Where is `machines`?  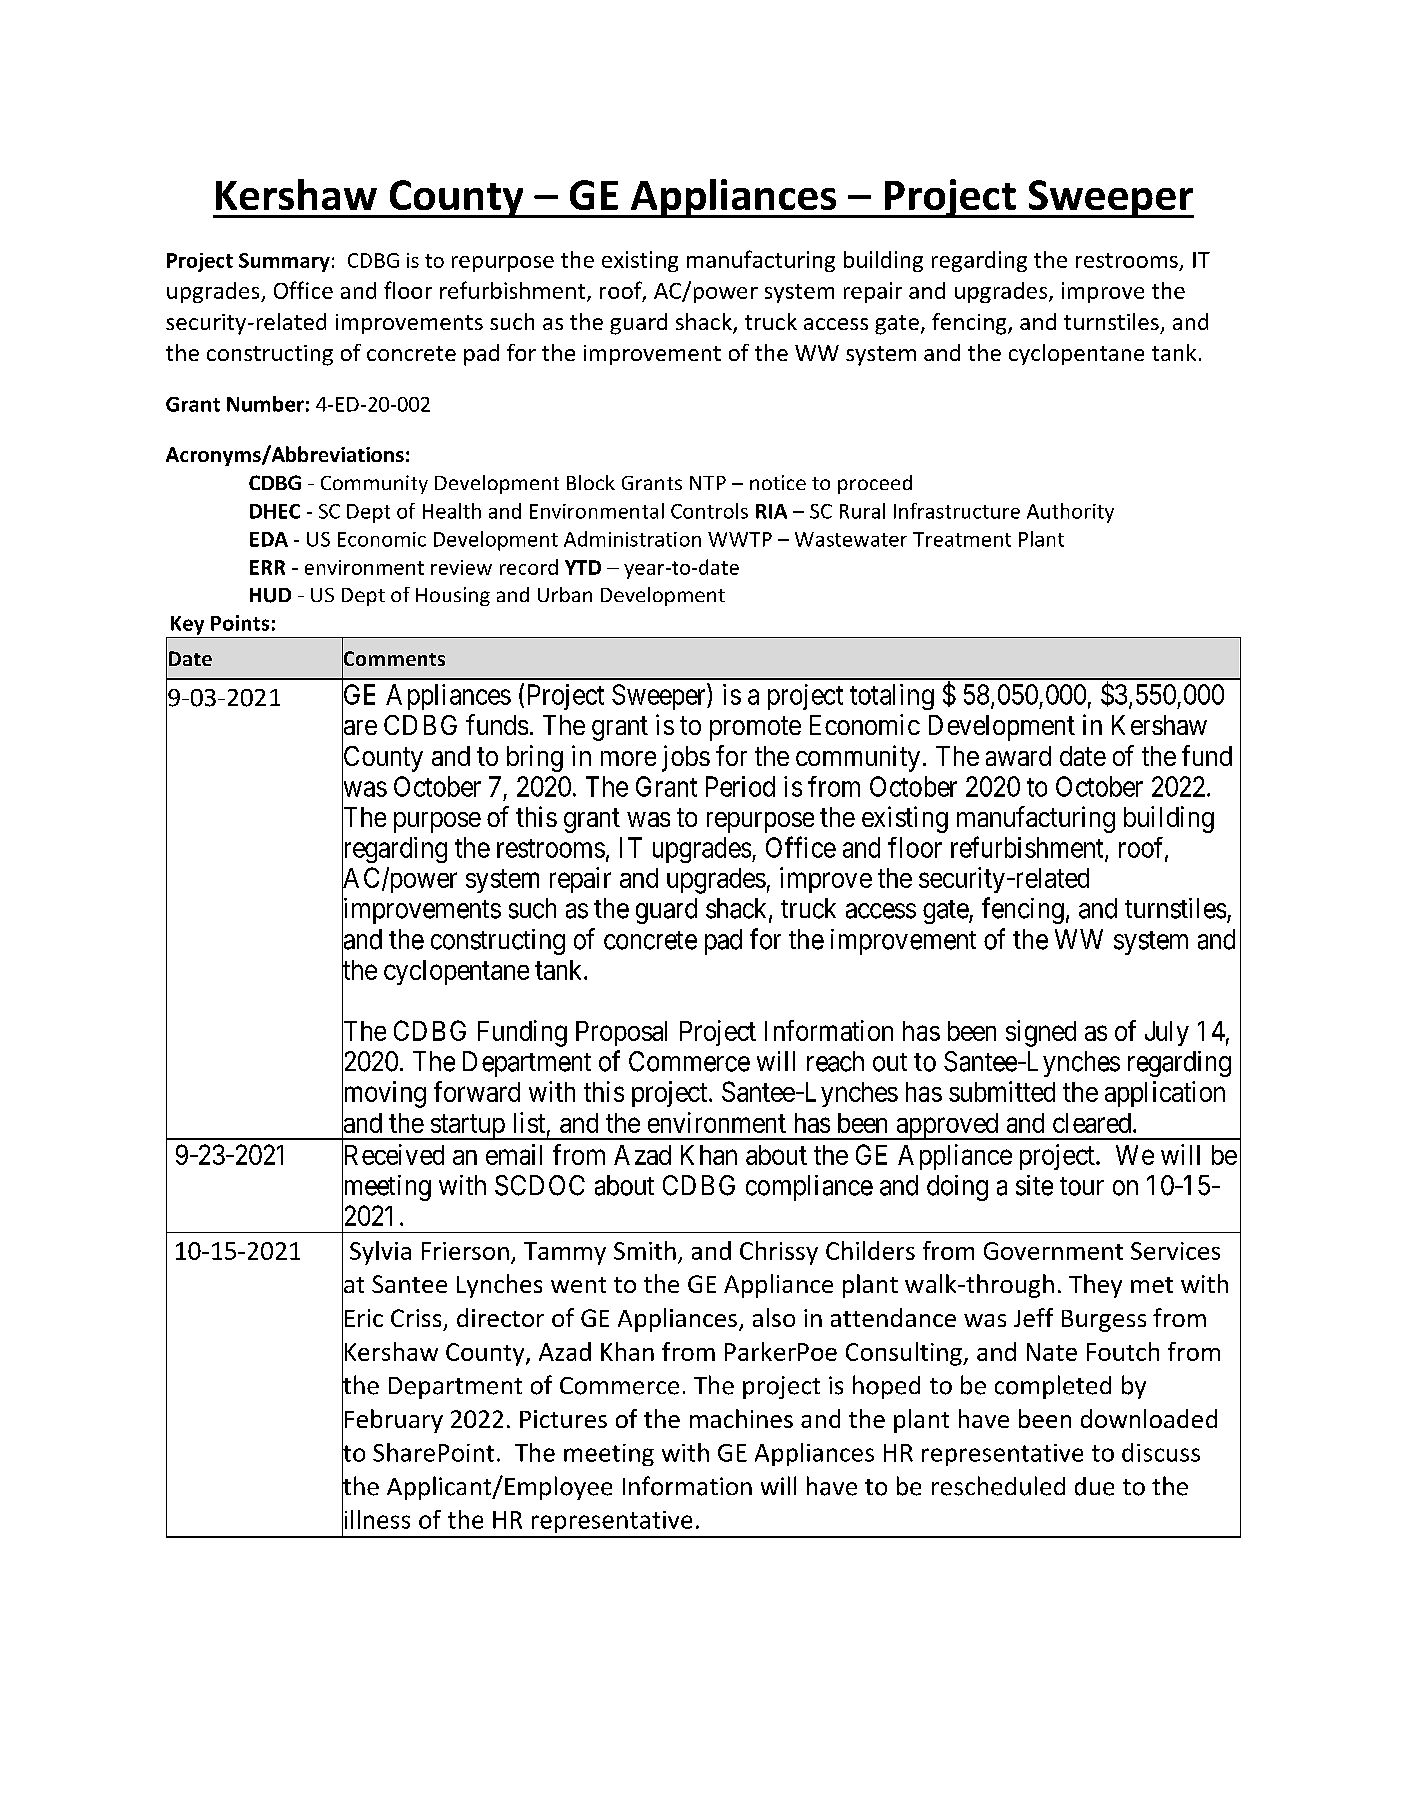
machines is located at coordinates (741, 1418).
